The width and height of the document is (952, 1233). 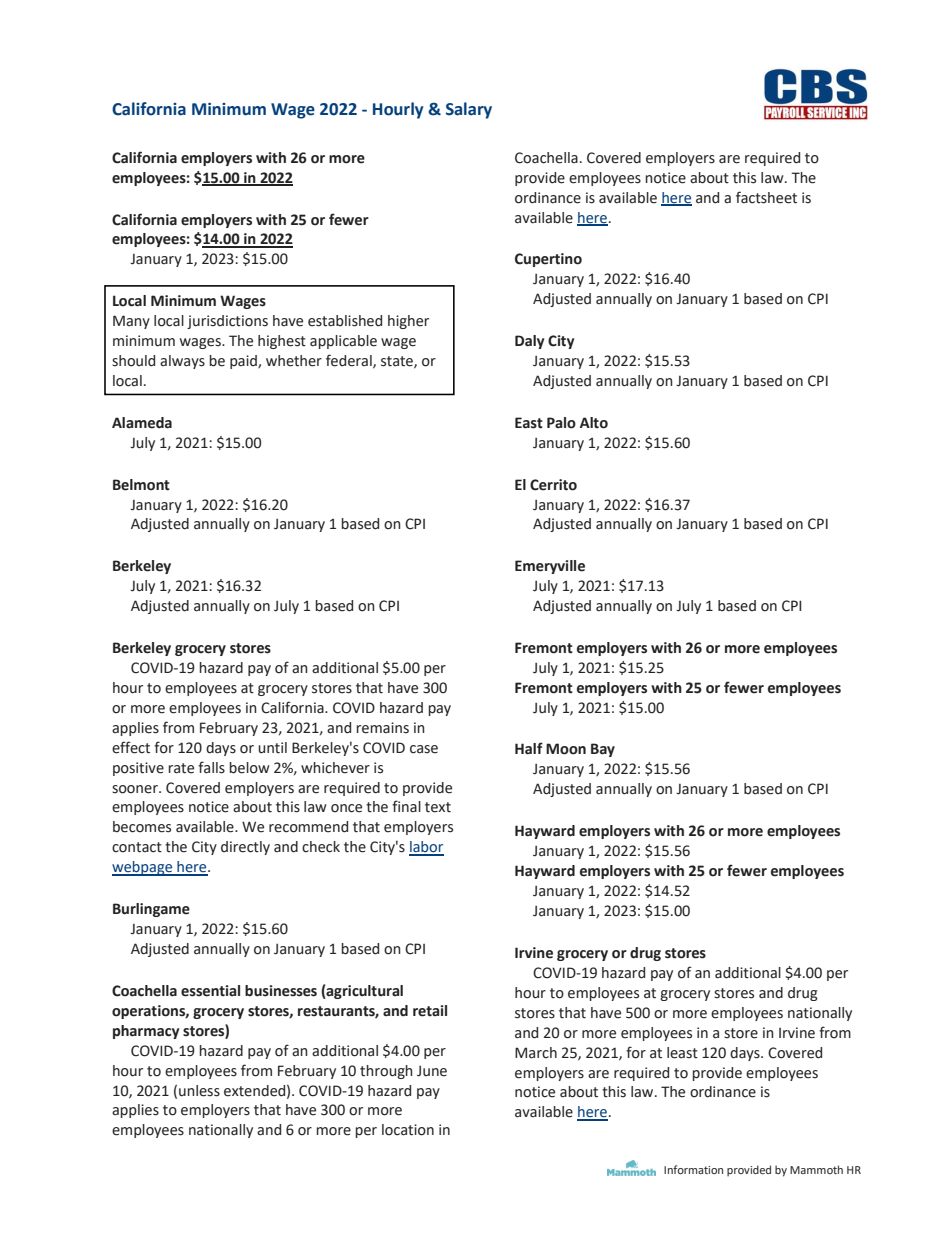 What do you see at coordinates (343, 342) in the document?
I see `applicable` at bounding box center [343, 342].
